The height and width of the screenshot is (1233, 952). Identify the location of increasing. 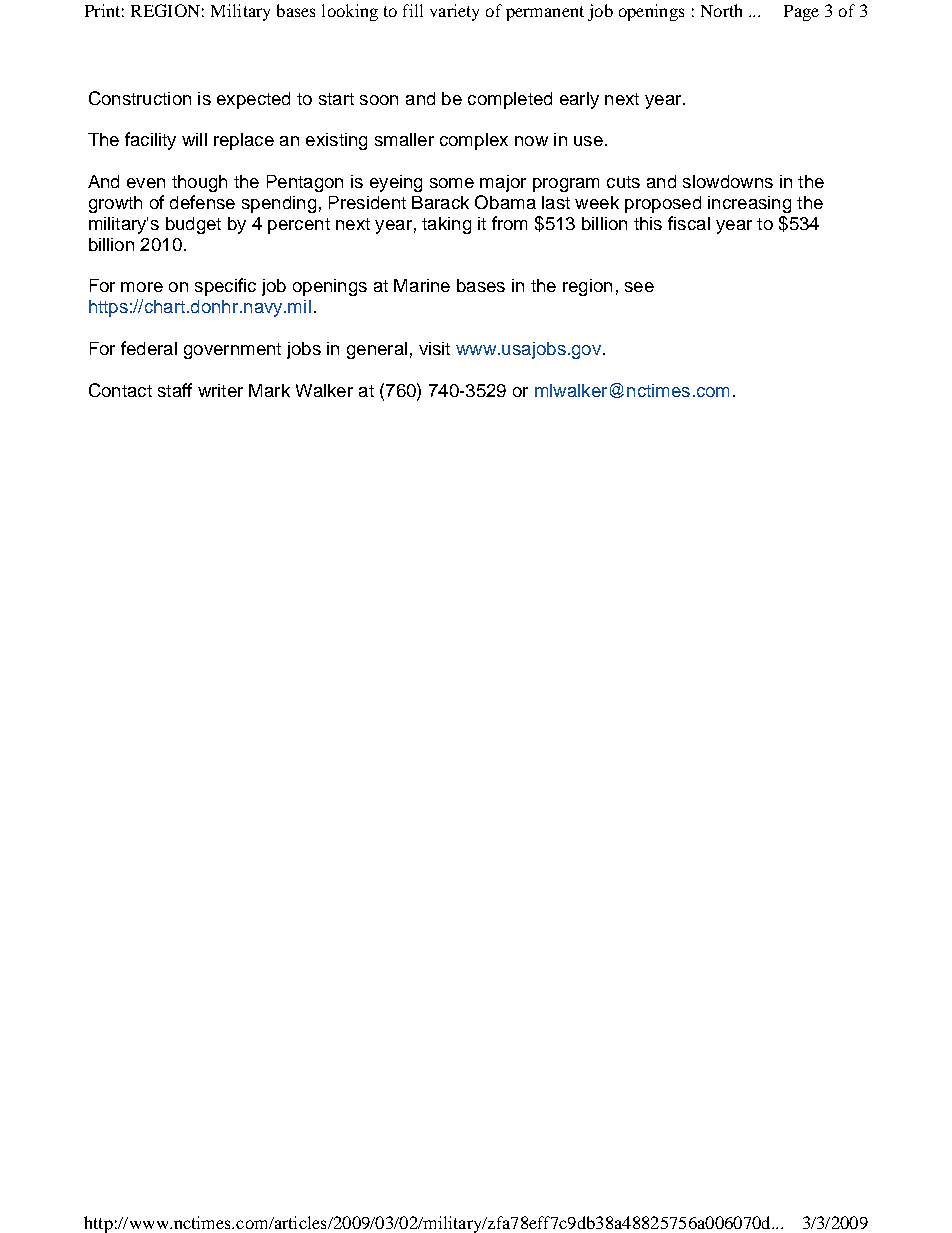
(749, 204).
